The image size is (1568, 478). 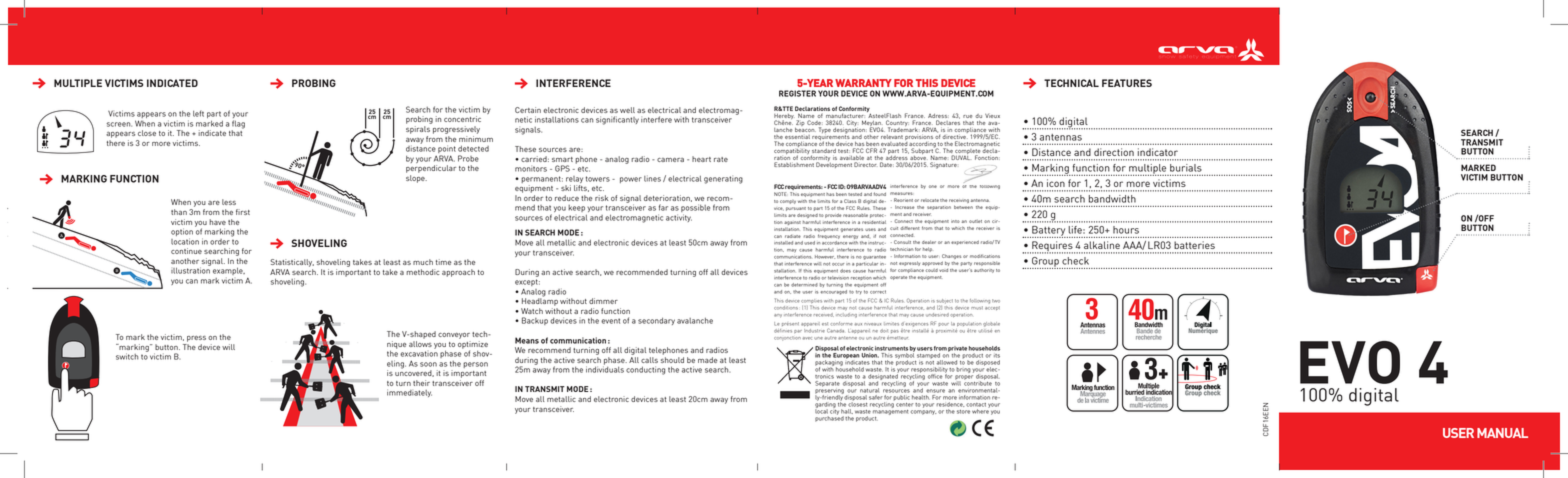 I want to click on received, so click(x=824, y=315).
